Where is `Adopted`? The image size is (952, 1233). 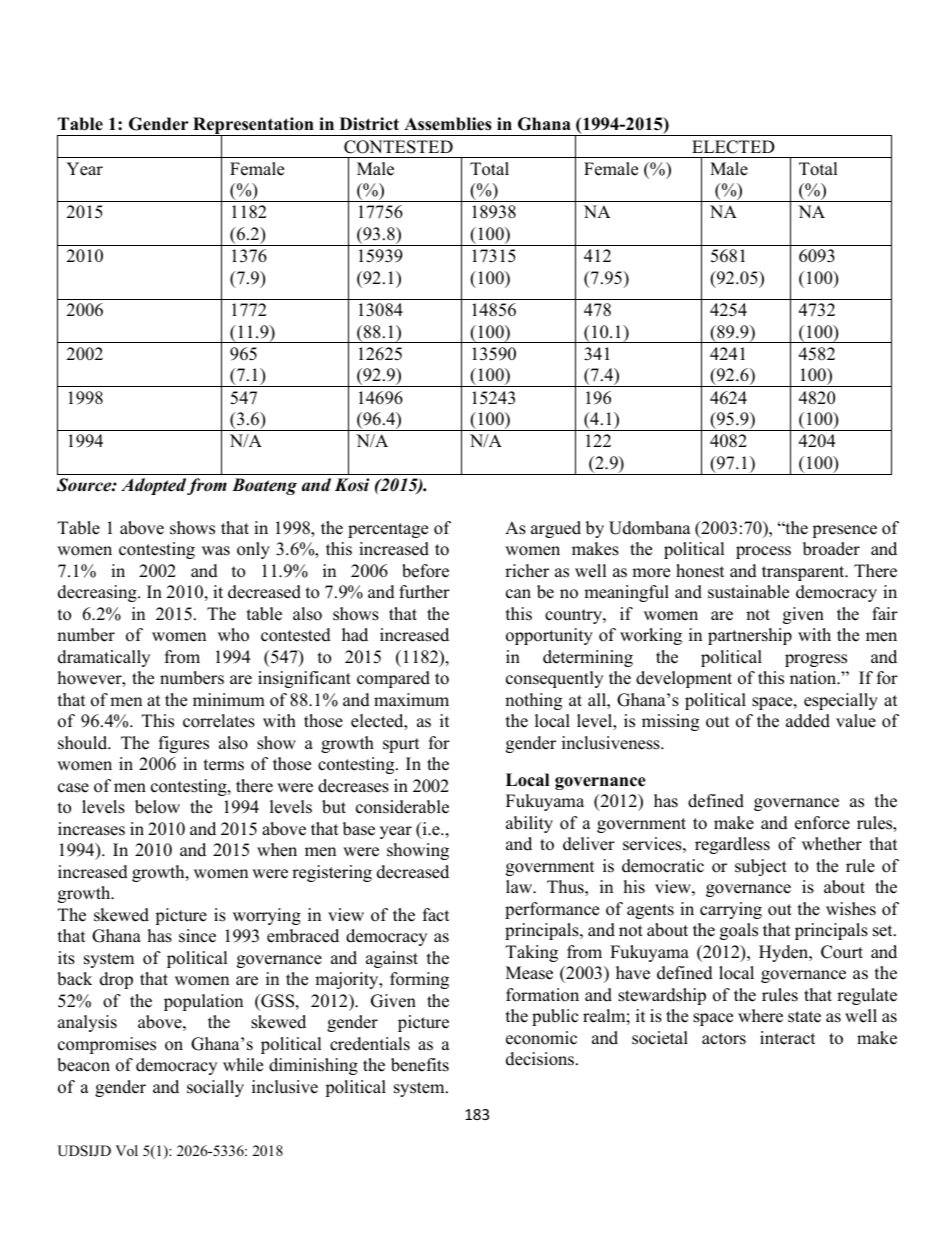 Adopted is located at coordinates (153, 486).
